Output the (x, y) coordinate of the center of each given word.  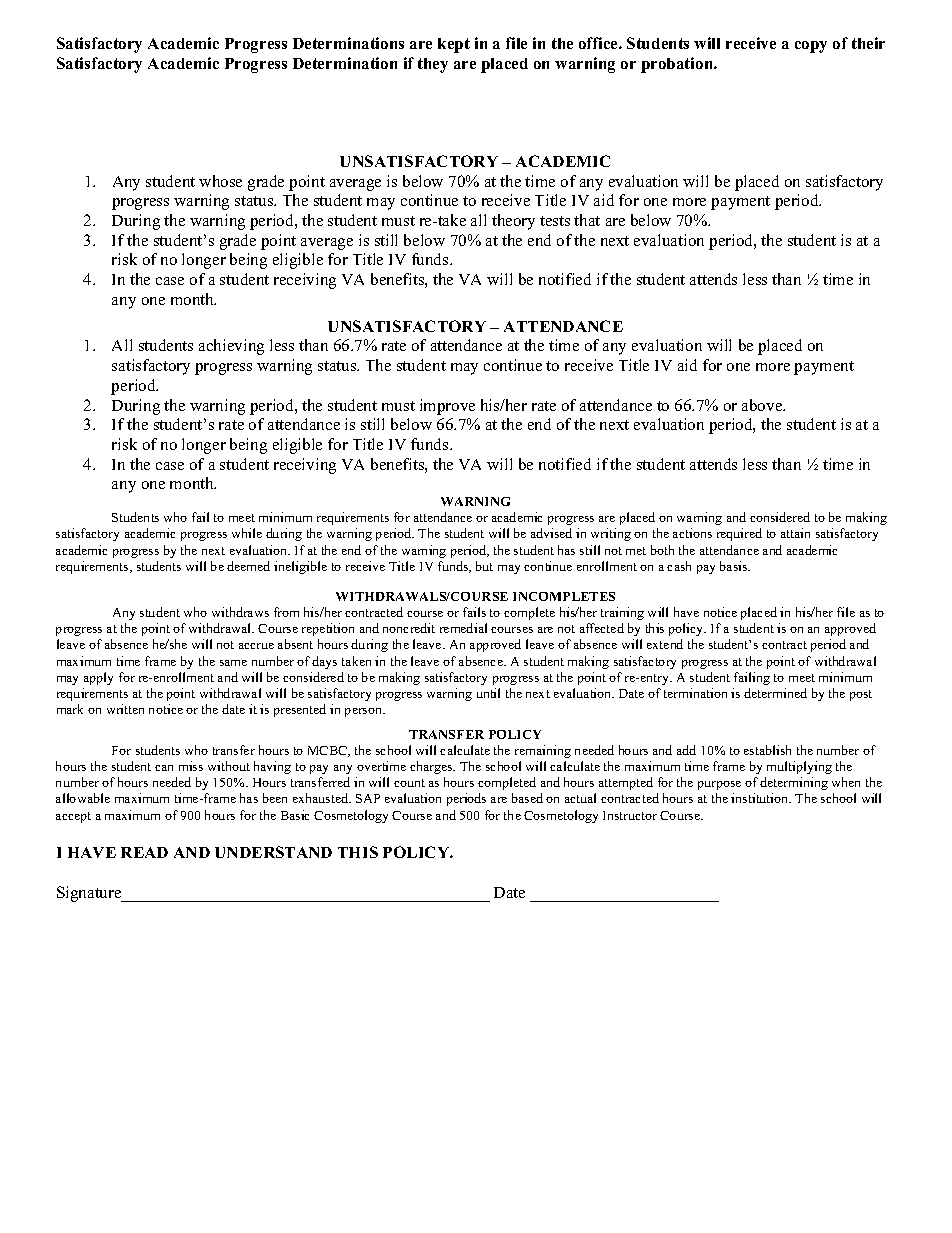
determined (775, 693)
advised (551, 533)
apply (98, 678)
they (433, 65)
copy (811, 47)
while (247, 533)
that (587, 220)
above (763, 405)
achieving (231, 347)
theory (513, 222)
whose (220, 181)
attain (795, 533)
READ (144, 852)
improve (447, 407)
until (488, 693)
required (739, 534)
